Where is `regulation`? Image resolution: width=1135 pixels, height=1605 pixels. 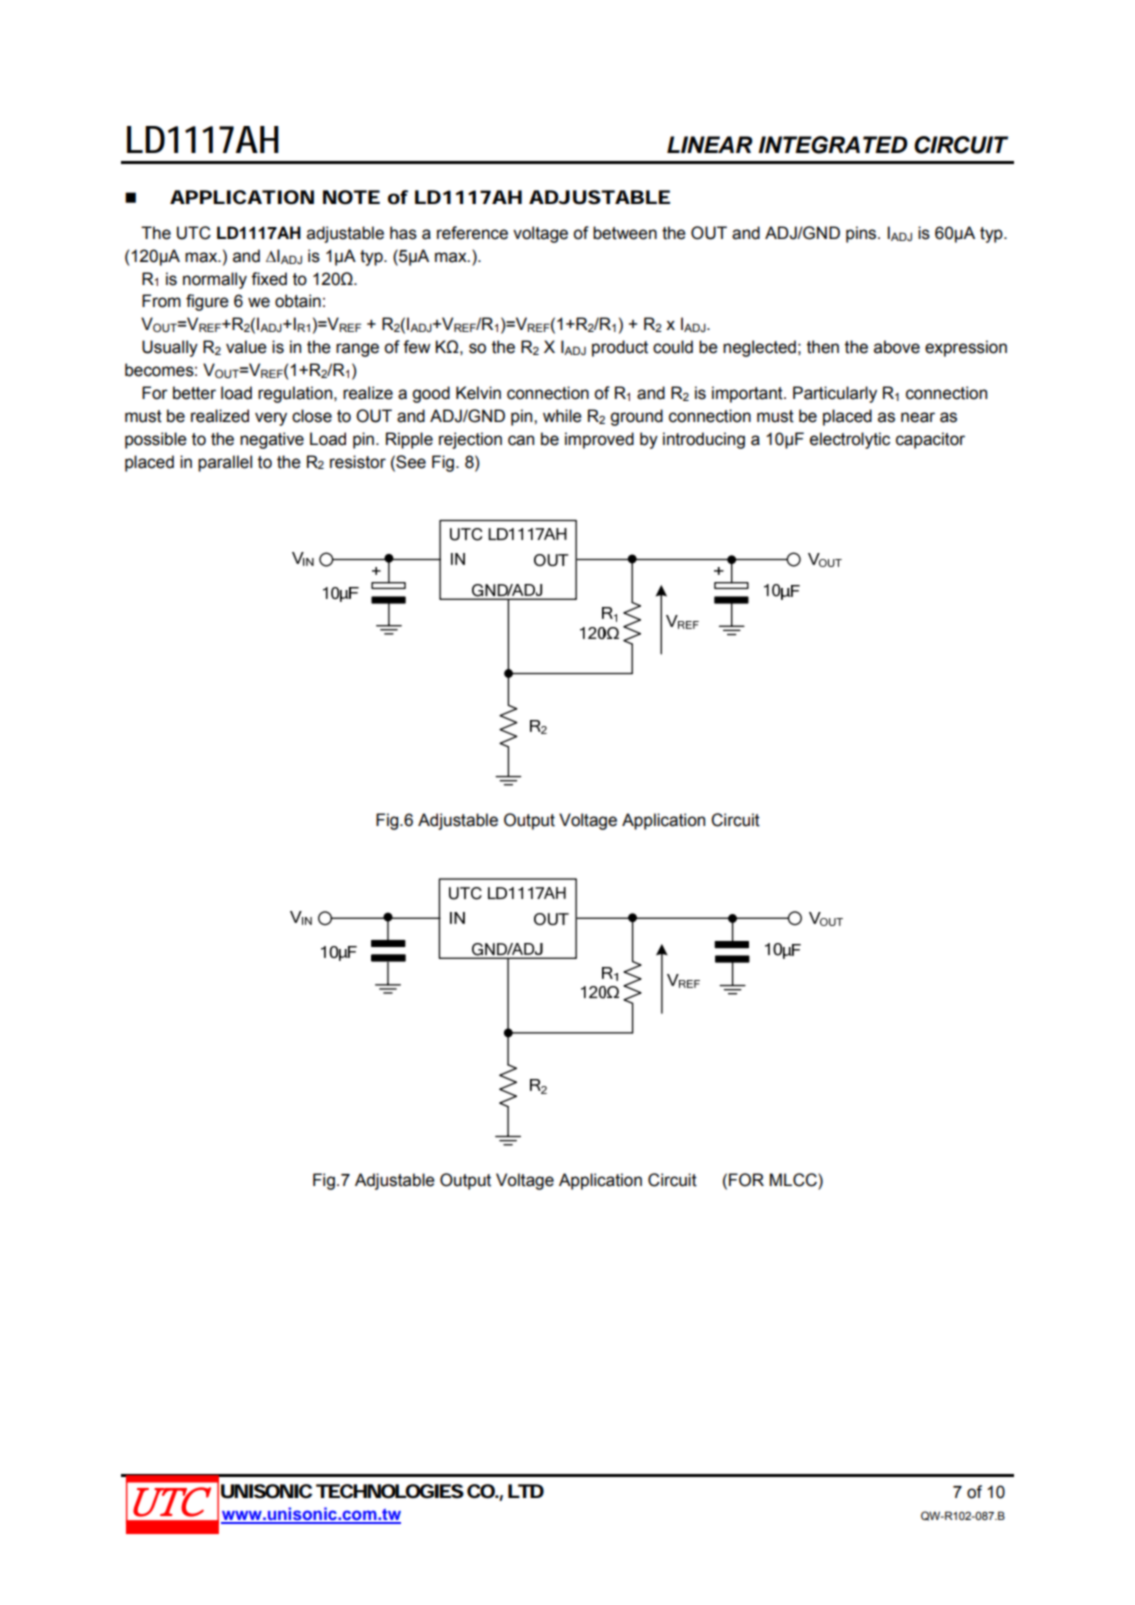 regulation is located at coordinates (296, 394).
